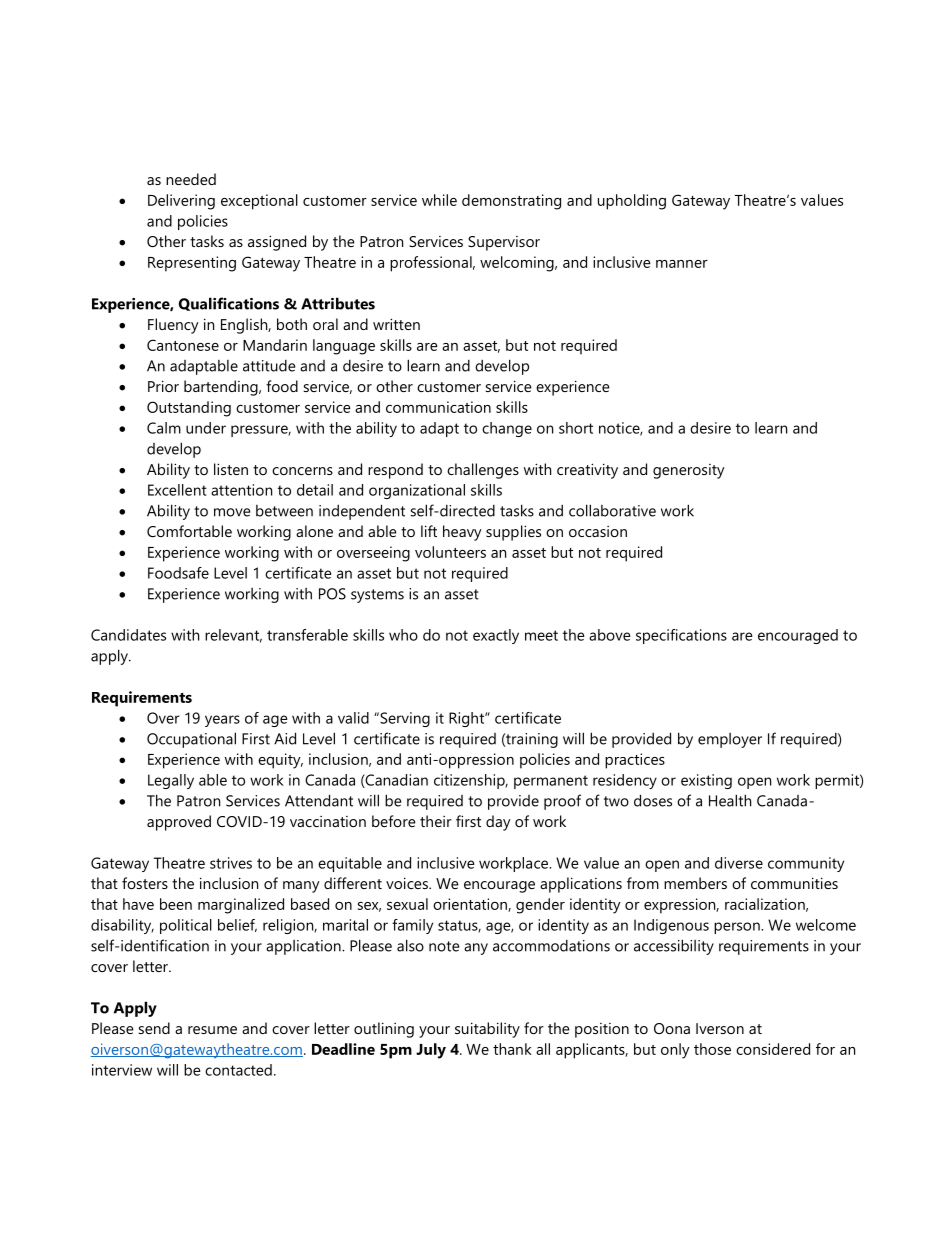  Describe the element at coordinates (212, 1030) in the screenshot. I see `resume` at that location.
